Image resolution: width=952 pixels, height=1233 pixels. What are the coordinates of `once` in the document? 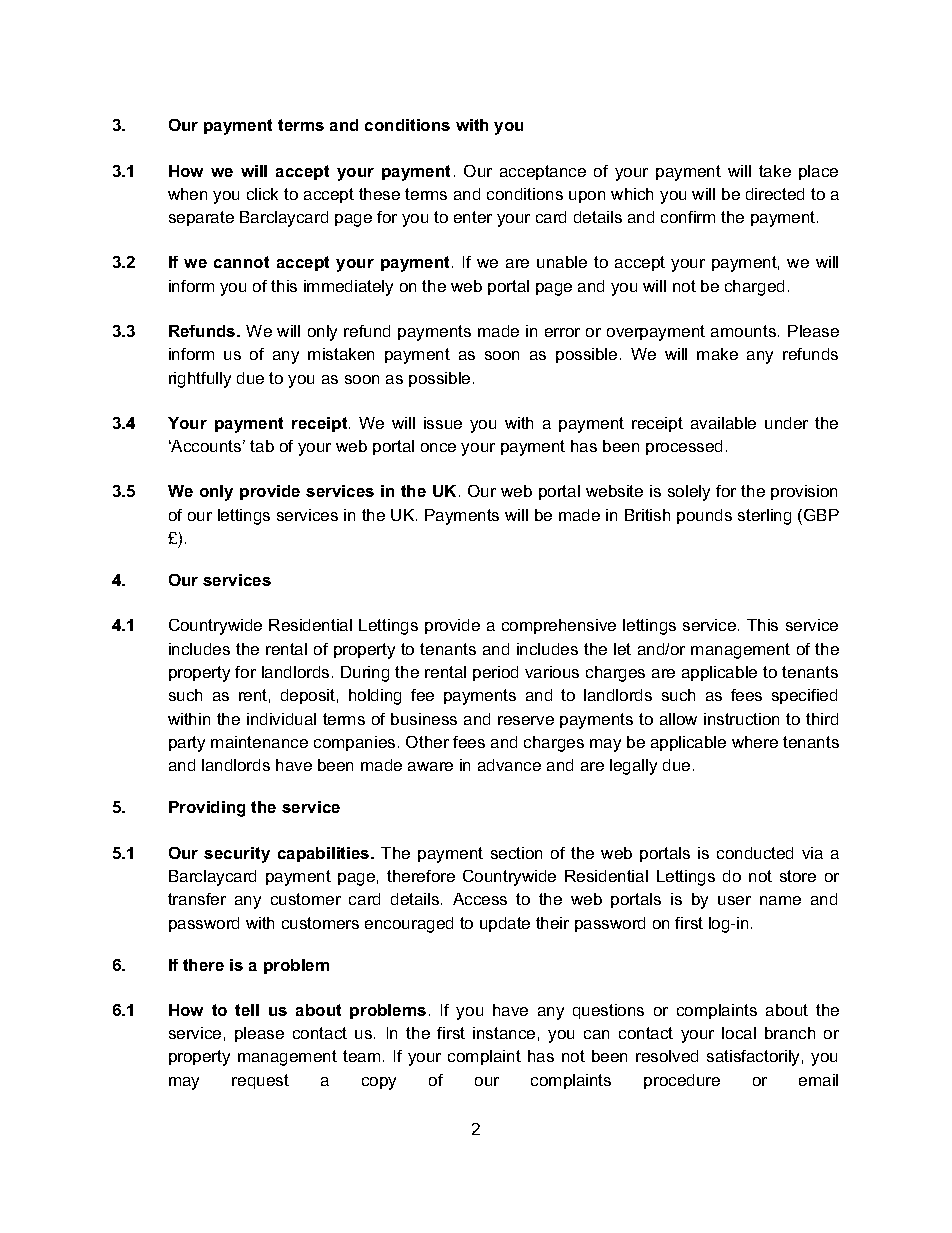 It's located at (438, 447).
